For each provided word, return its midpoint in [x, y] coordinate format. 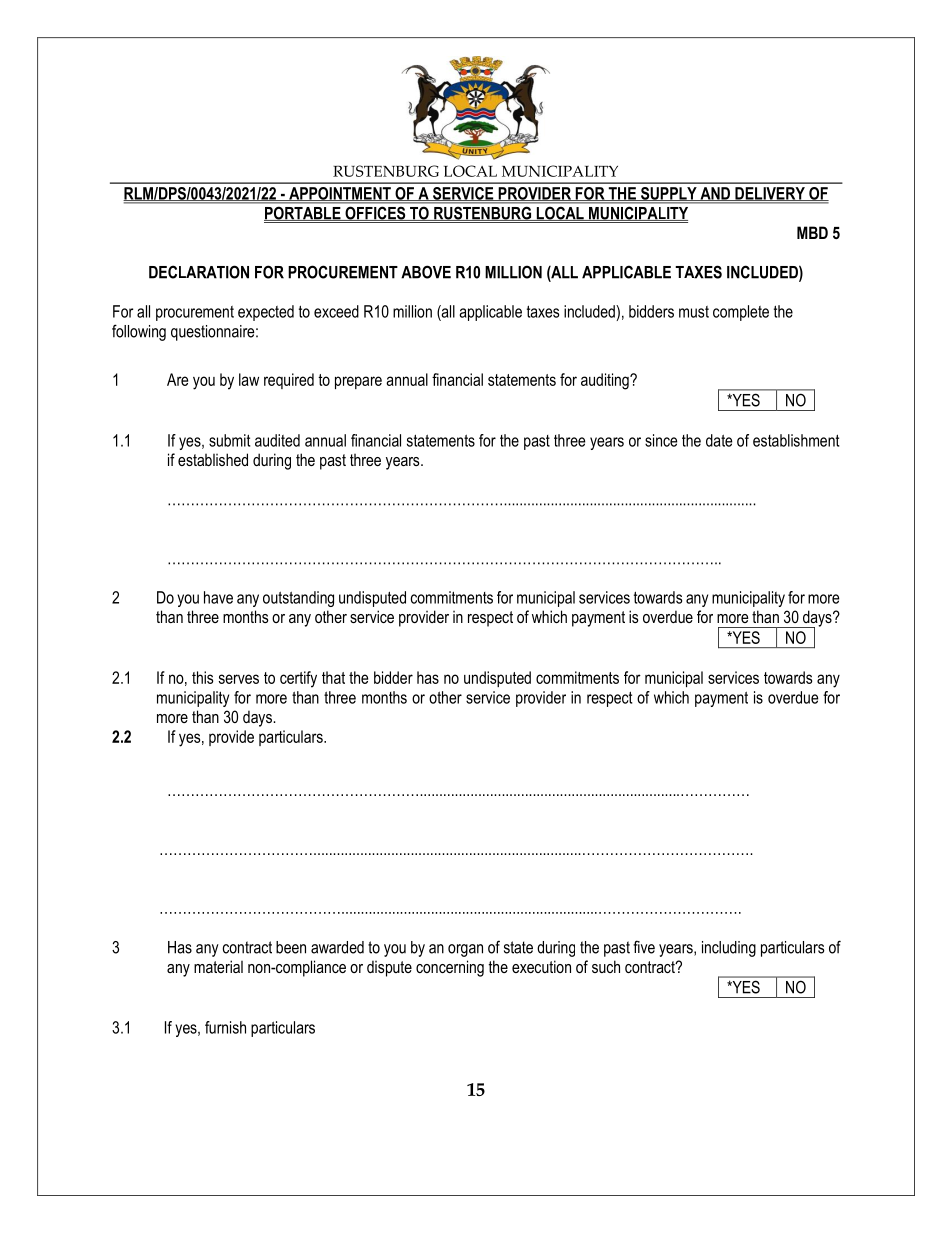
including [729, 949]
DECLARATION [199, 272]
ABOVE [426, 272]
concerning [450, 968]
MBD [812, 232]
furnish [225, 1027]
